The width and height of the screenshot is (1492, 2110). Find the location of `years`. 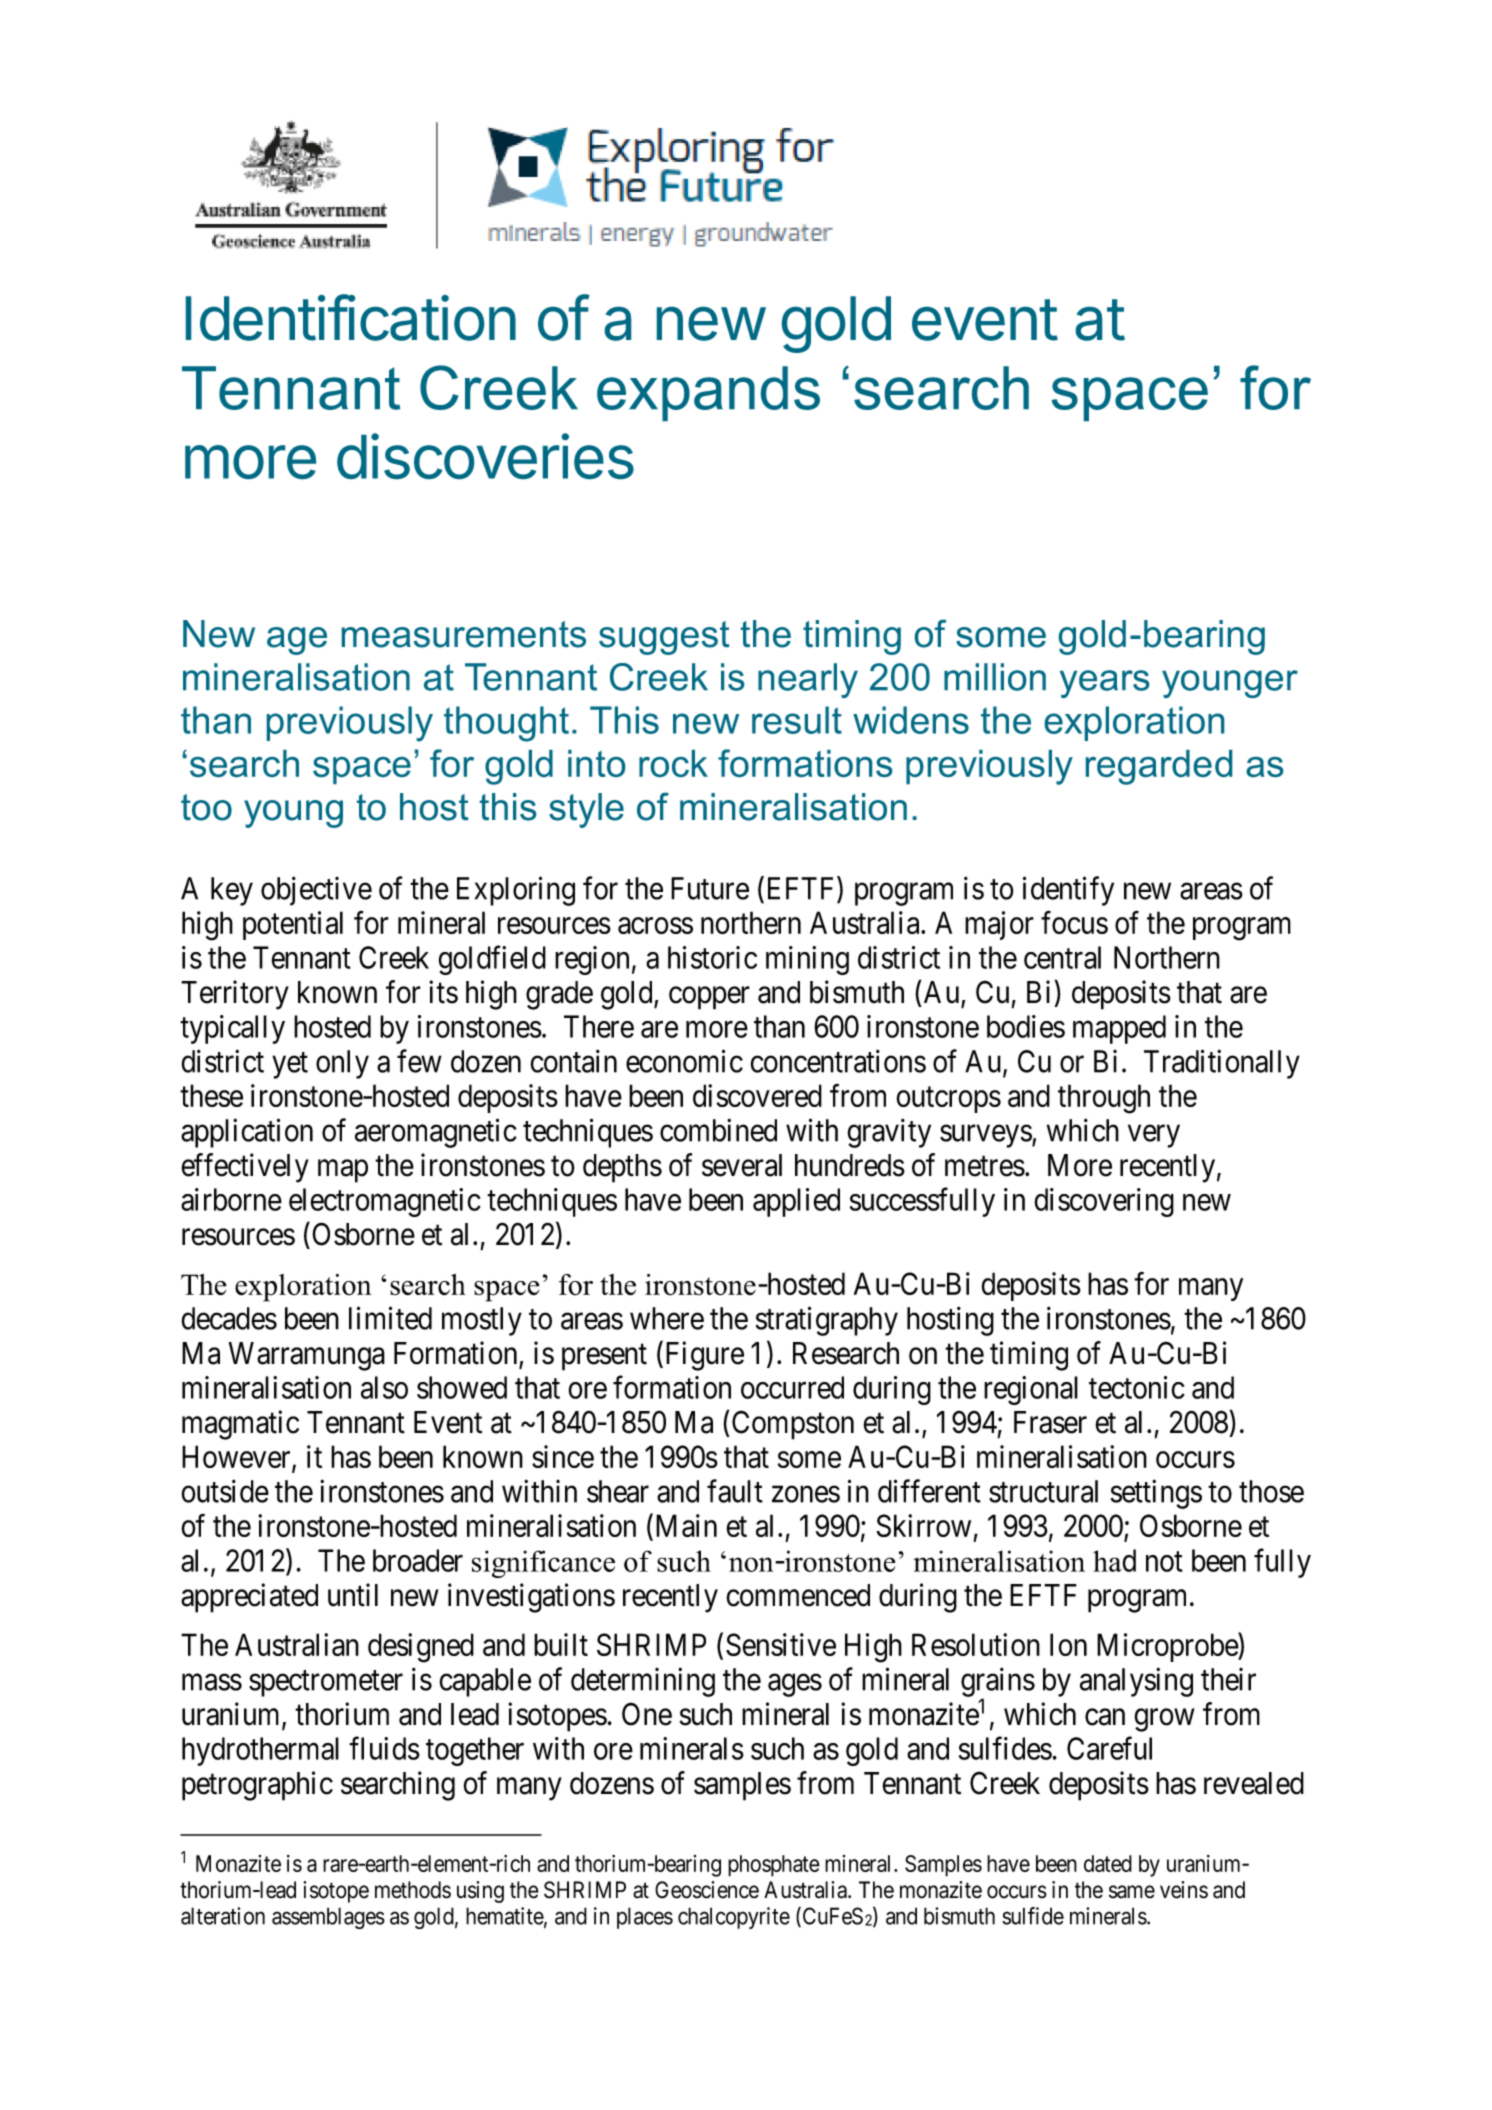

years is located at coordinates (1104, 684).
